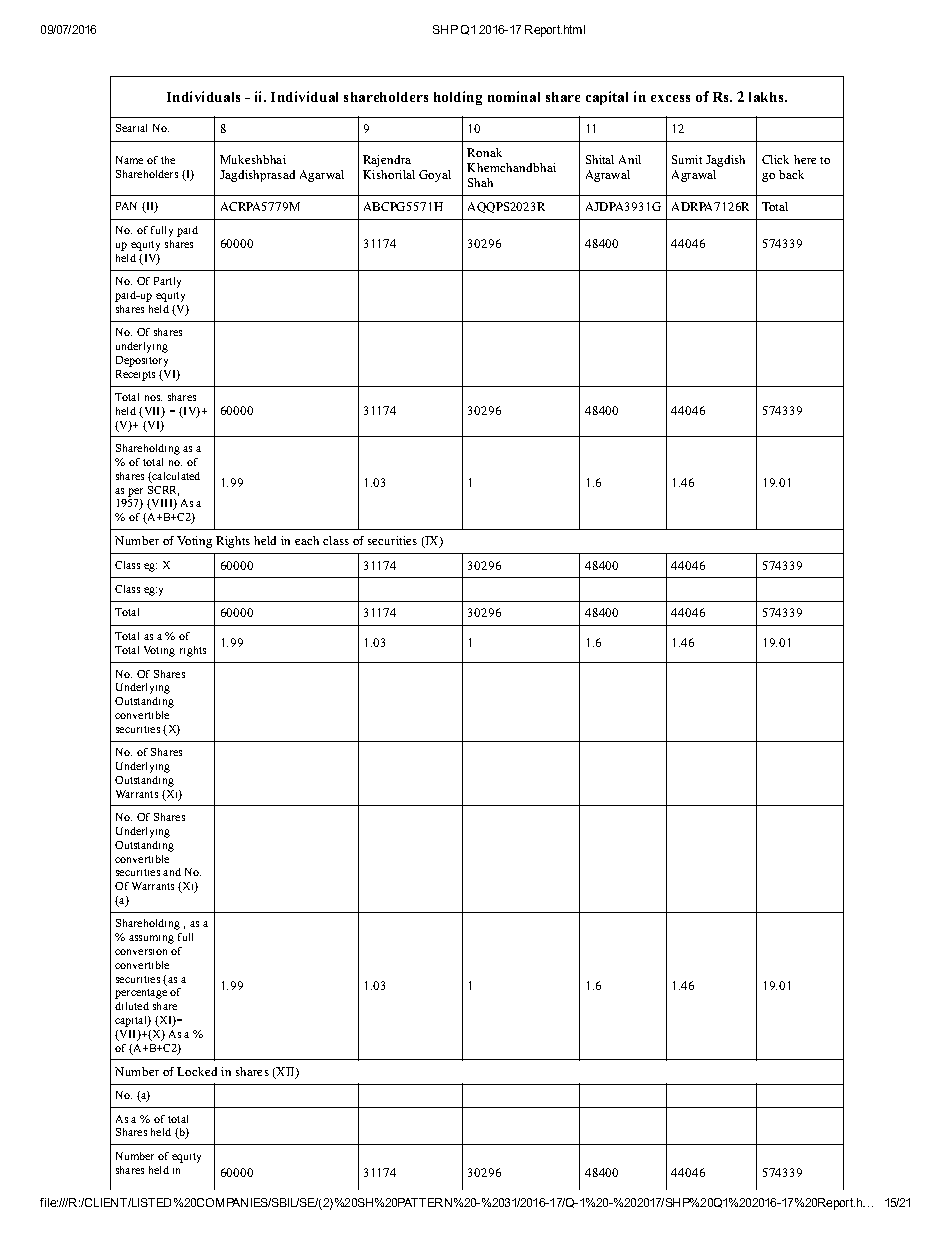  What do you see at coordinates (151, 939) in the image?
I see `assuming` at bounding box center [151, 939].
